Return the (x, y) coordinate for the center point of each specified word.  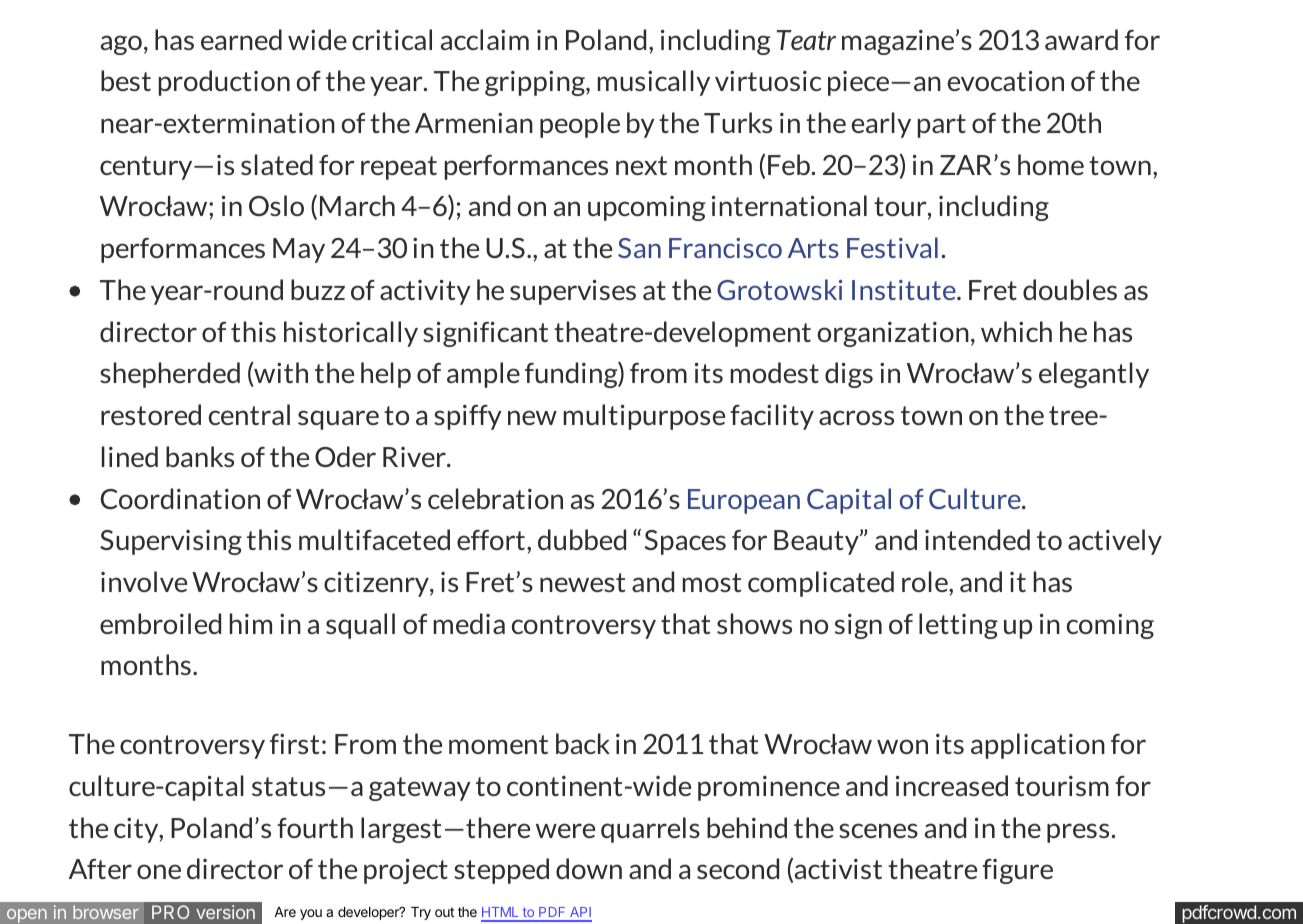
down (589, 868)
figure (1017, 871)
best (126, 80)
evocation (1006, 80)
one (159, 871)
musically (654, 83)
